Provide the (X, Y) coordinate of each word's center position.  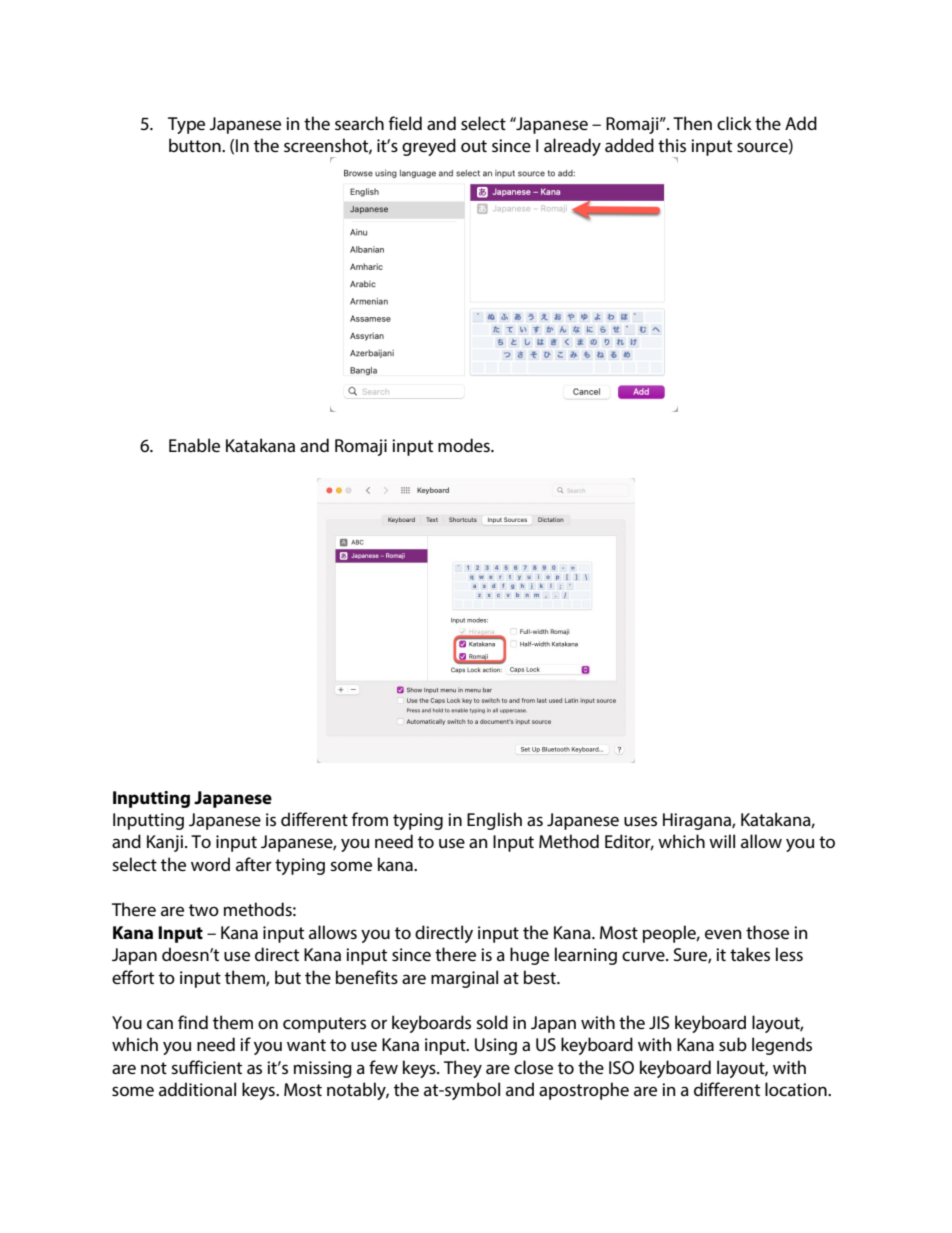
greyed (429, 147)
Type (186, 125)
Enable (194, 445)
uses (640, 821)
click (734, 123)
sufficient (206, 1067)
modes (465, 445)
